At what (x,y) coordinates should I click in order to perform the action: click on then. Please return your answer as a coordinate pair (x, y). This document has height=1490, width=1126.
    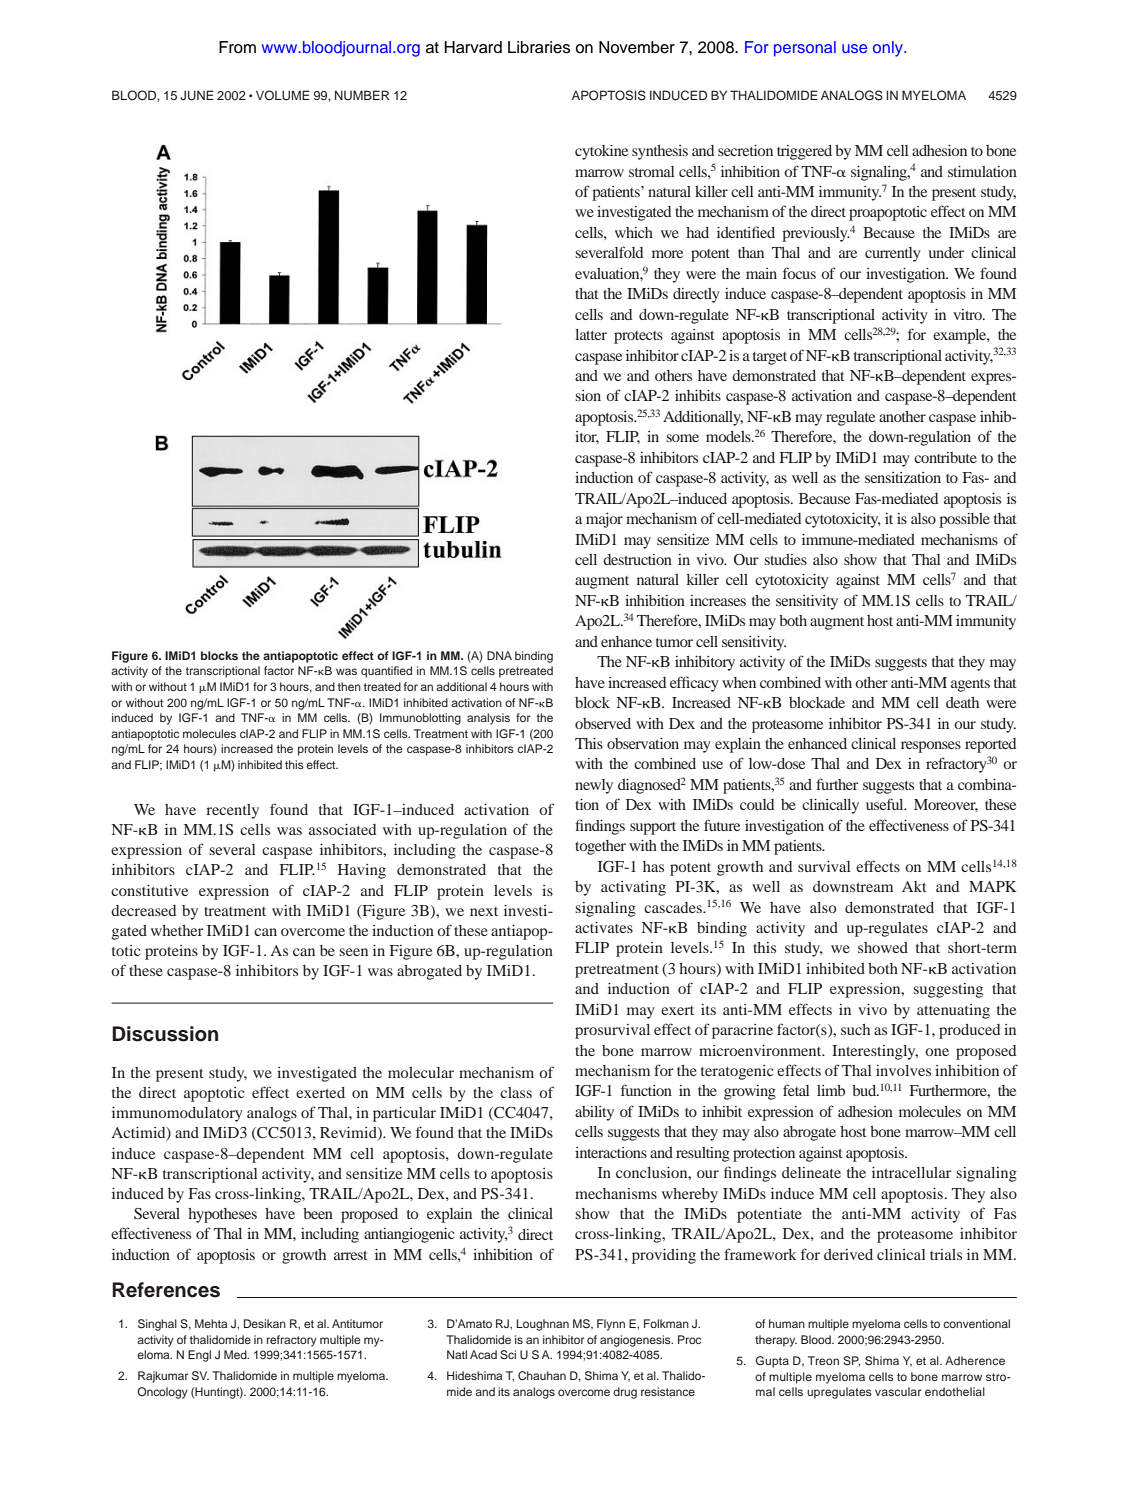
    Looking at the image, I should click on (349, 686).
